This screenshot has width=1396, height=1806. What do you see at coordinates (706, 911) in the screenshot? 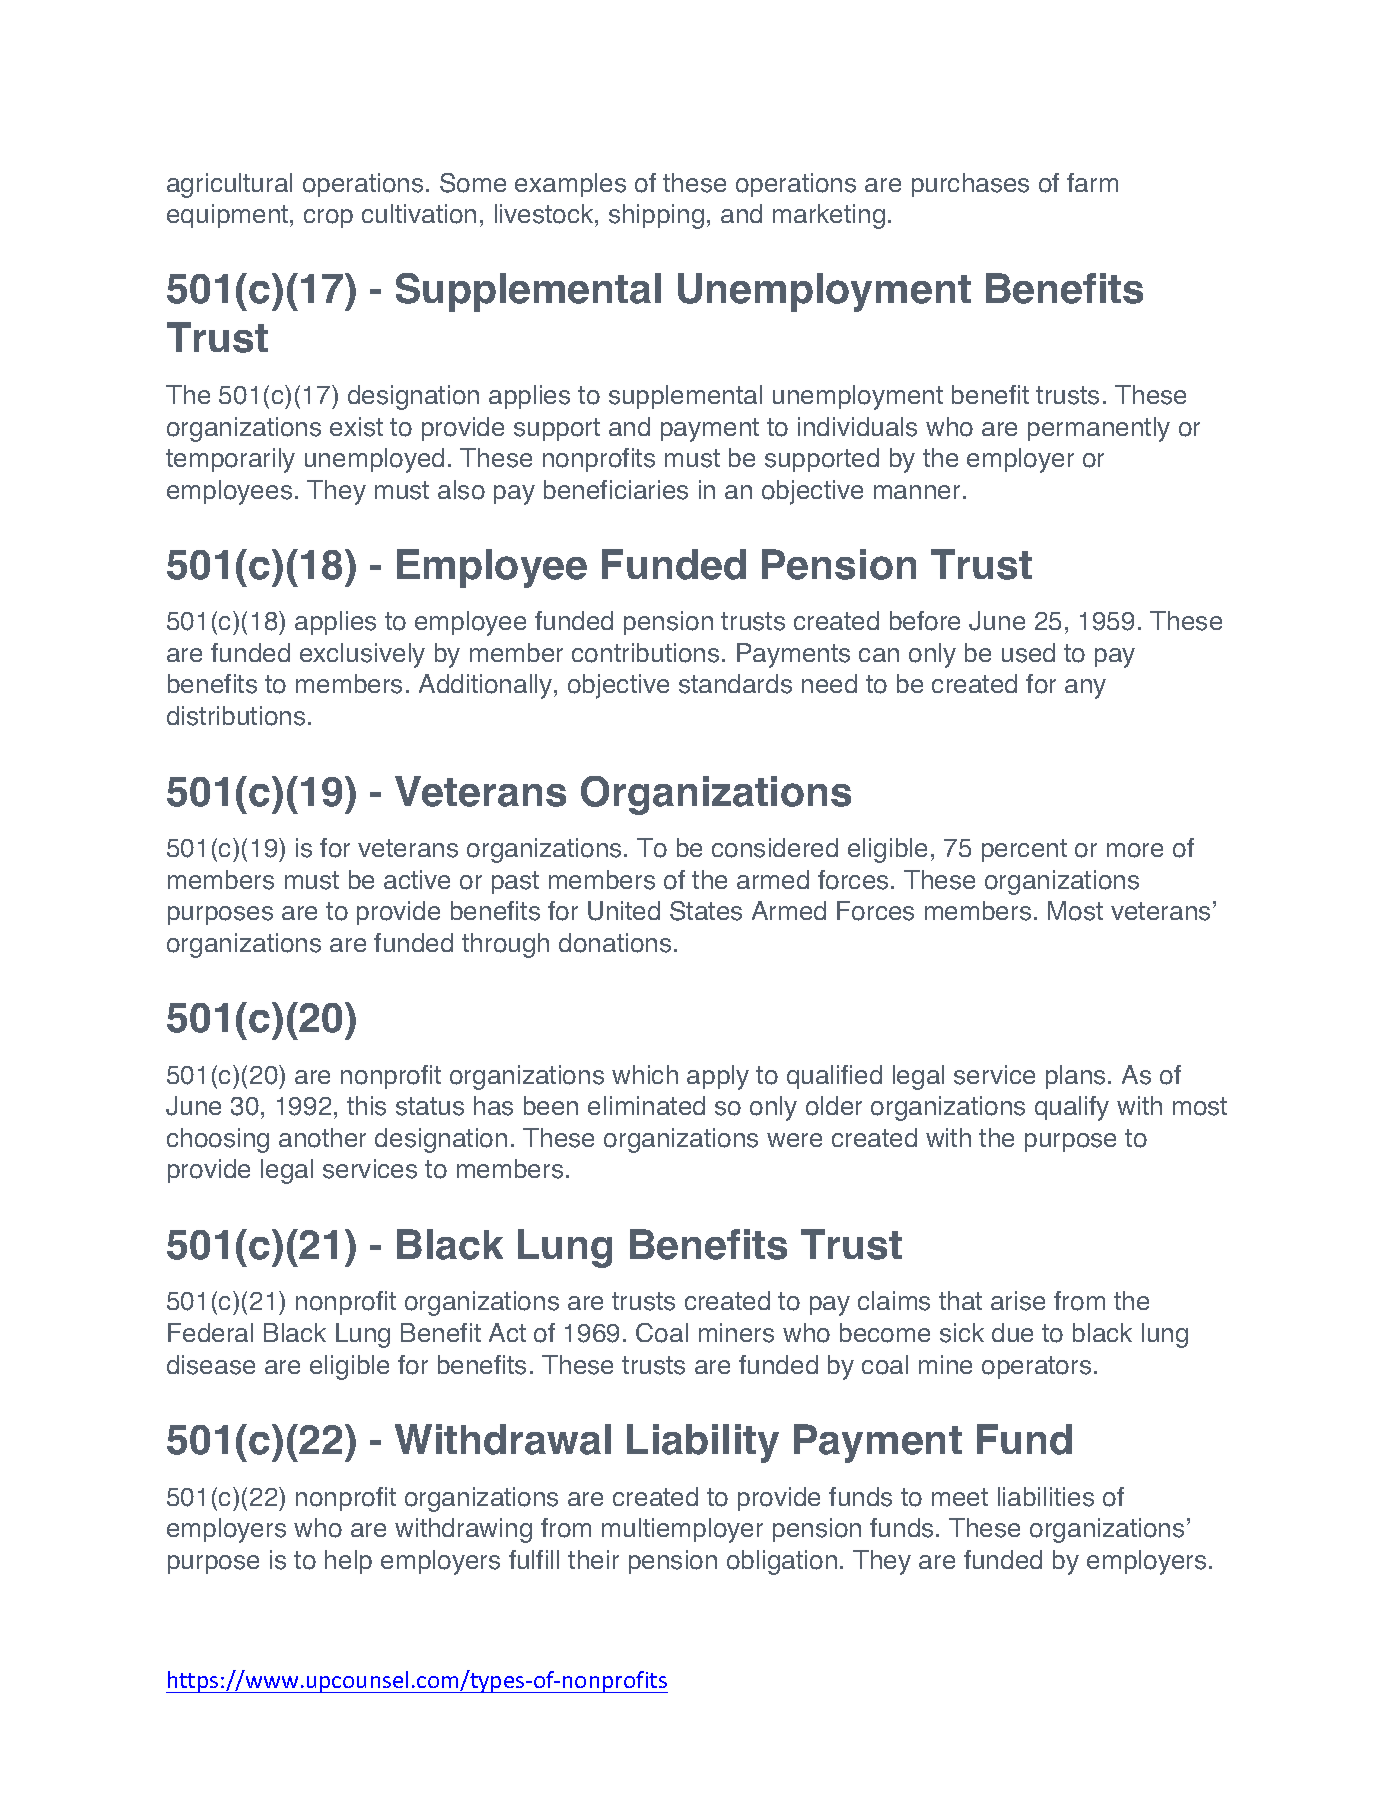
I see `States` at bounding box center [706, 911].
